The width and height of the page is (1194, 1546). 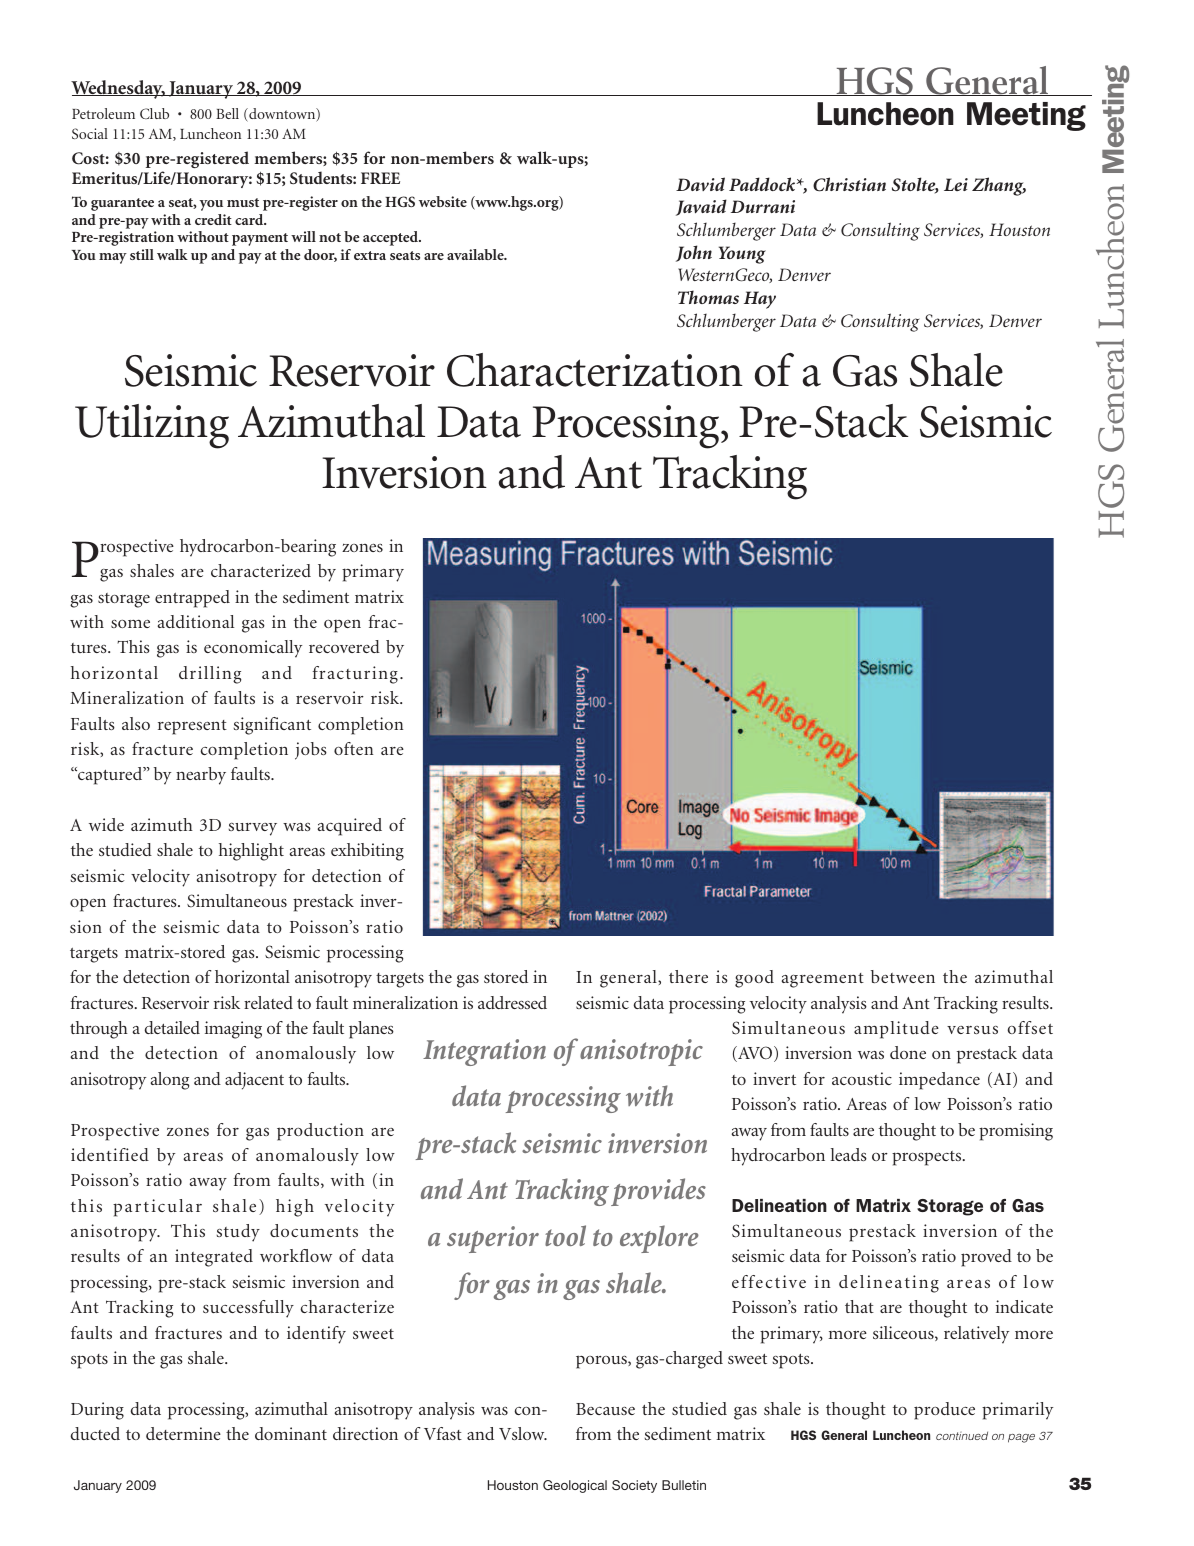 I want to click on Bell, so click(x=227, y=113).
